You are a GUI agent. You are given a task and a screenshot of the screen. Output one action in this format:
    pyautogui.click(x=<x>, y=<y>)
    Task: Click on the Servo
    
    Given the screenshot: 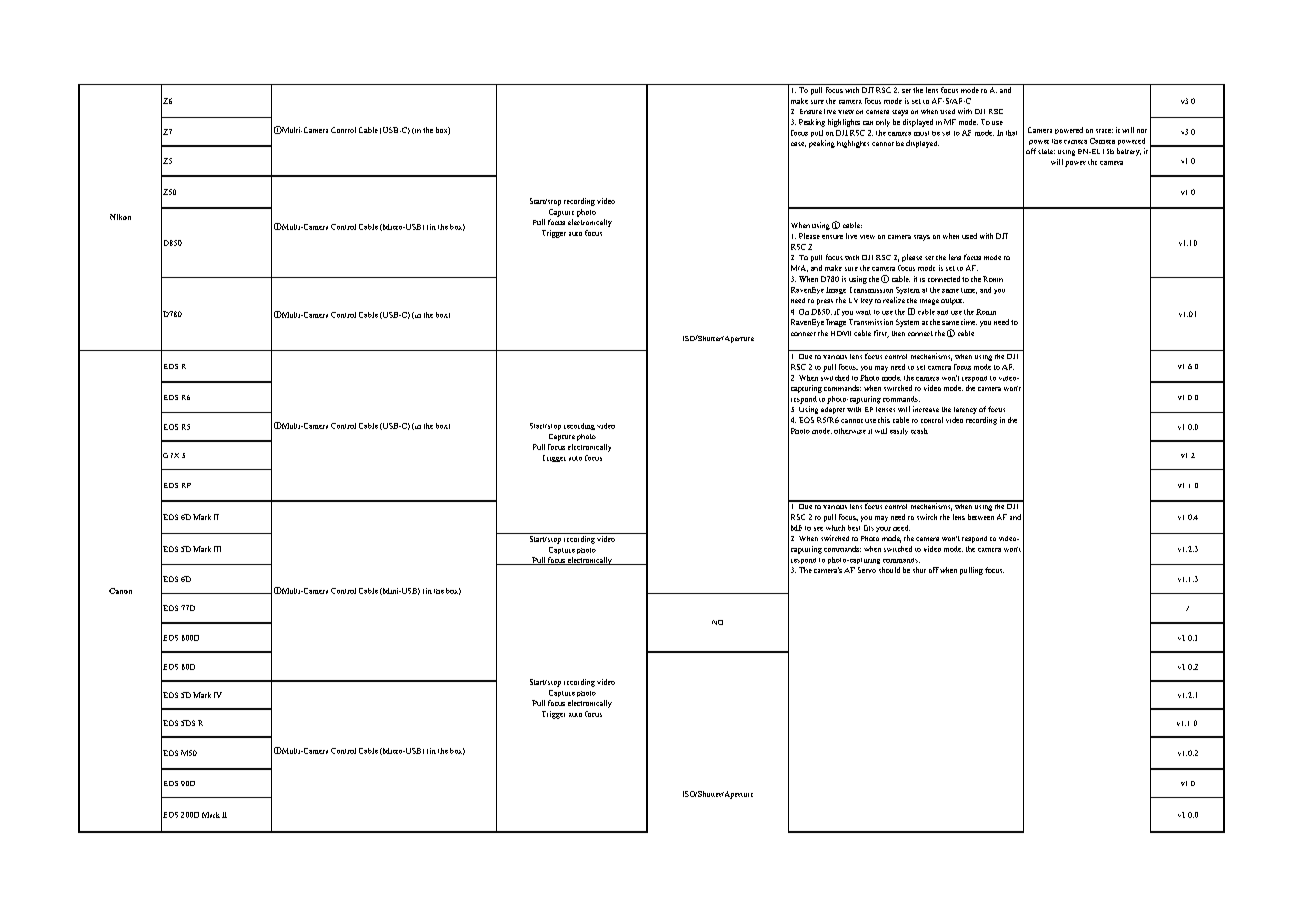 What is the action you would take?
    pyautogui.click(x=867, y=570)
